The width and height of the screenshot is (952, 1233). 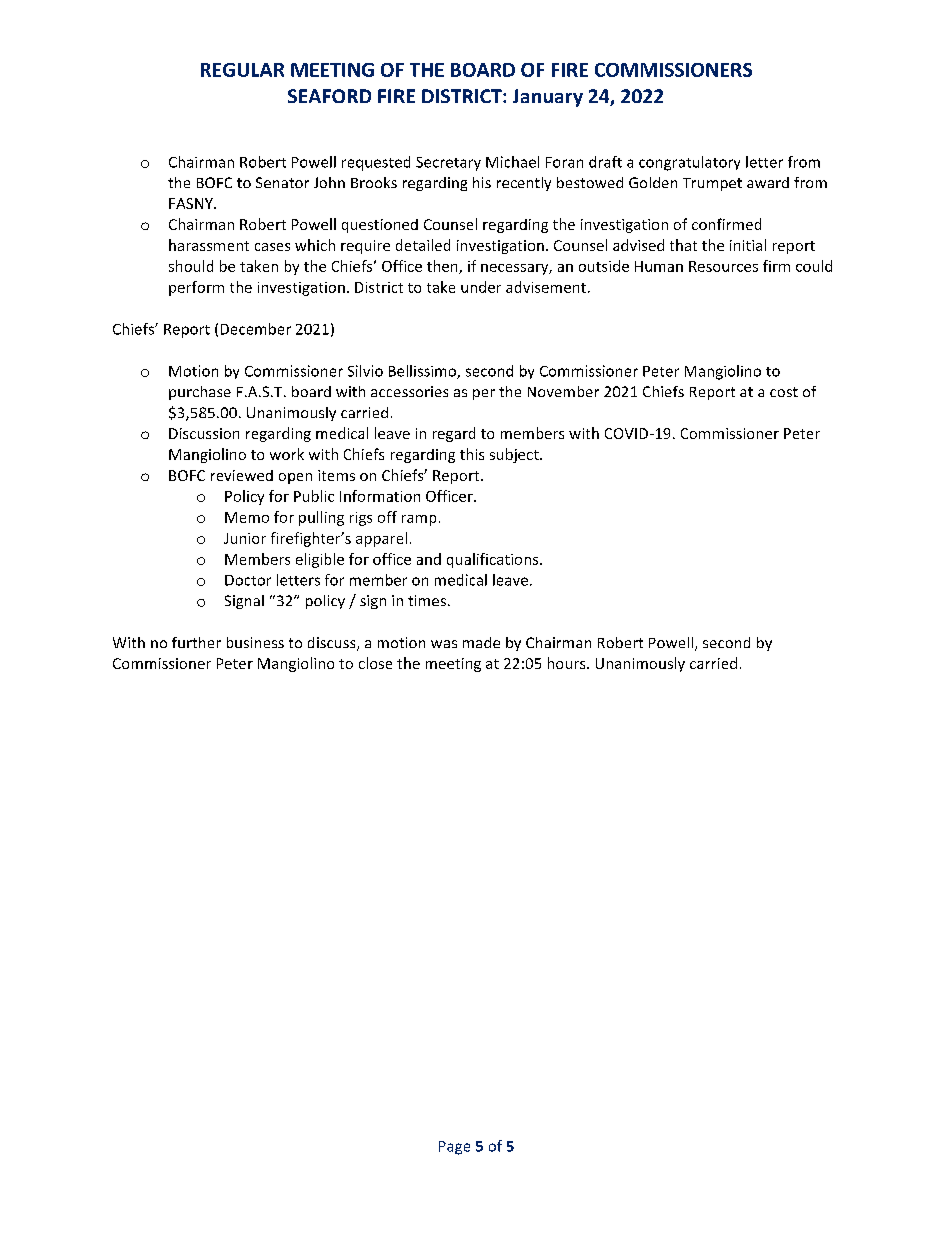 What do you see at coordinates (548, 98) in the screenshot?
I see `January` at bounding box center [548, 98].
